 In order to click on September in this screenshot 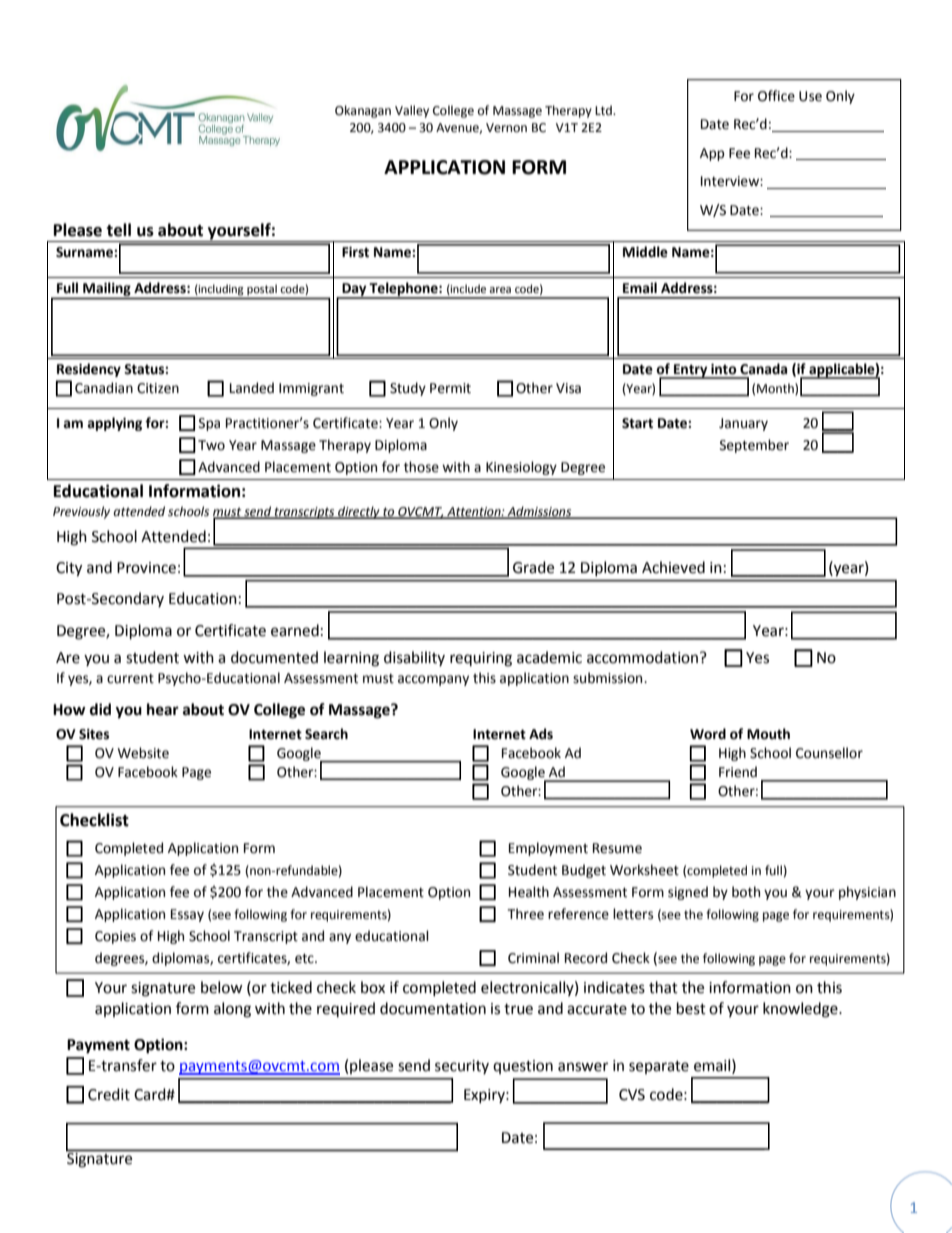, I will do `click(754, 446)`.
